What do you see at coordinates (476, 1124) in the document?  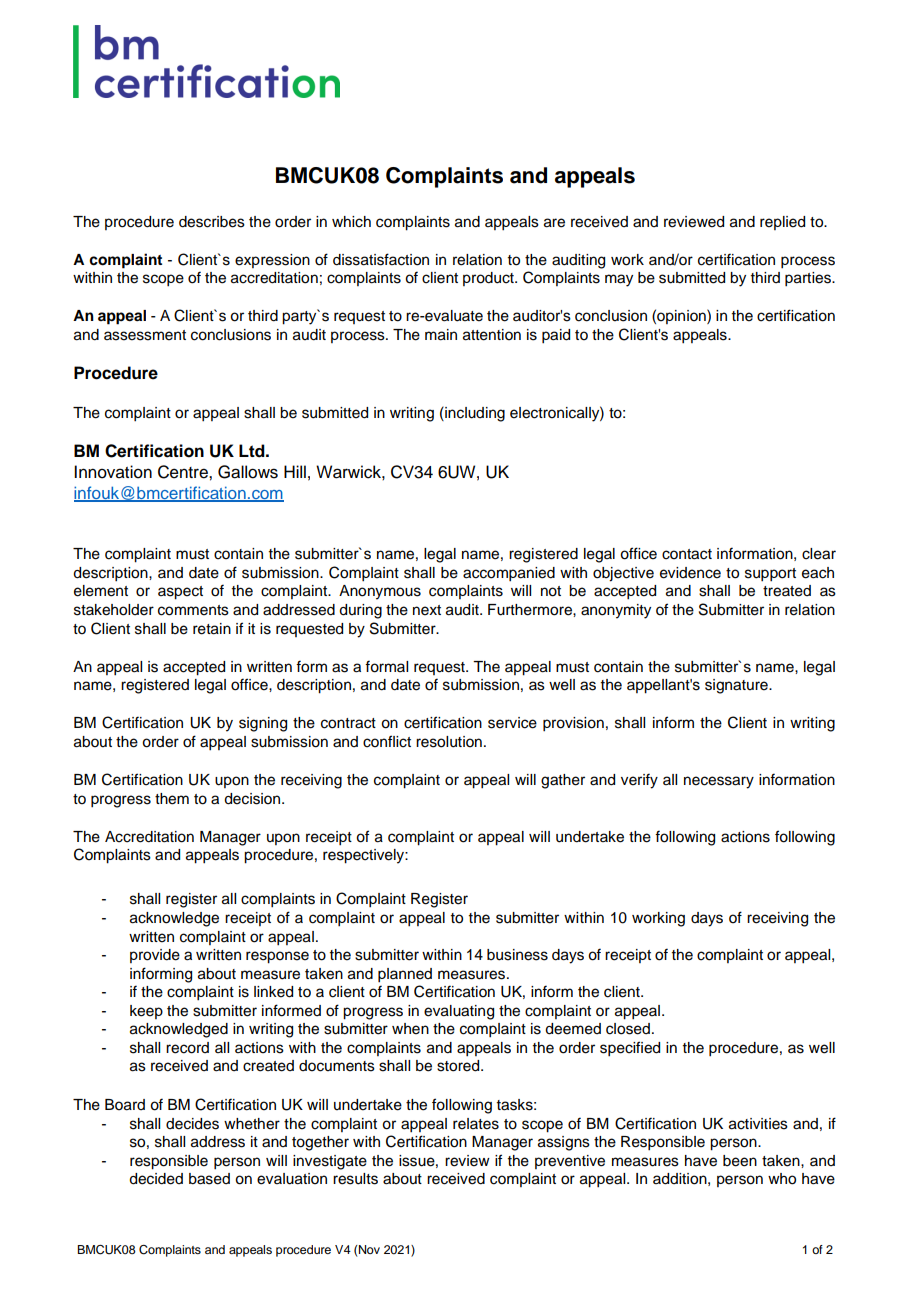 I see `relates` at bounding box center [476, 1124].
